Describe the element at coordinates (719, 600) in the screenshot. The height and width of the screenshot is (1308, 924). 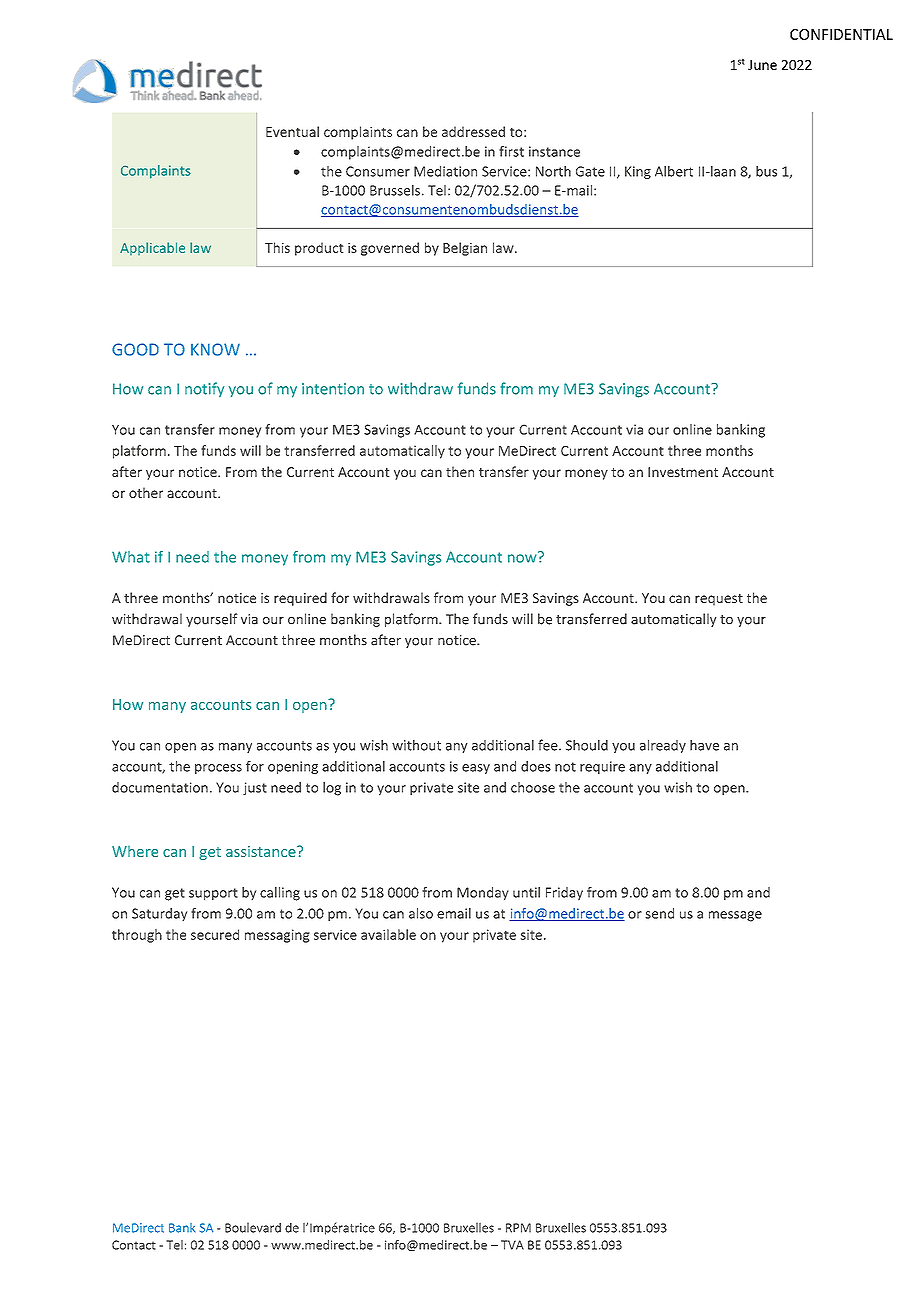
I see `request` at that location.
